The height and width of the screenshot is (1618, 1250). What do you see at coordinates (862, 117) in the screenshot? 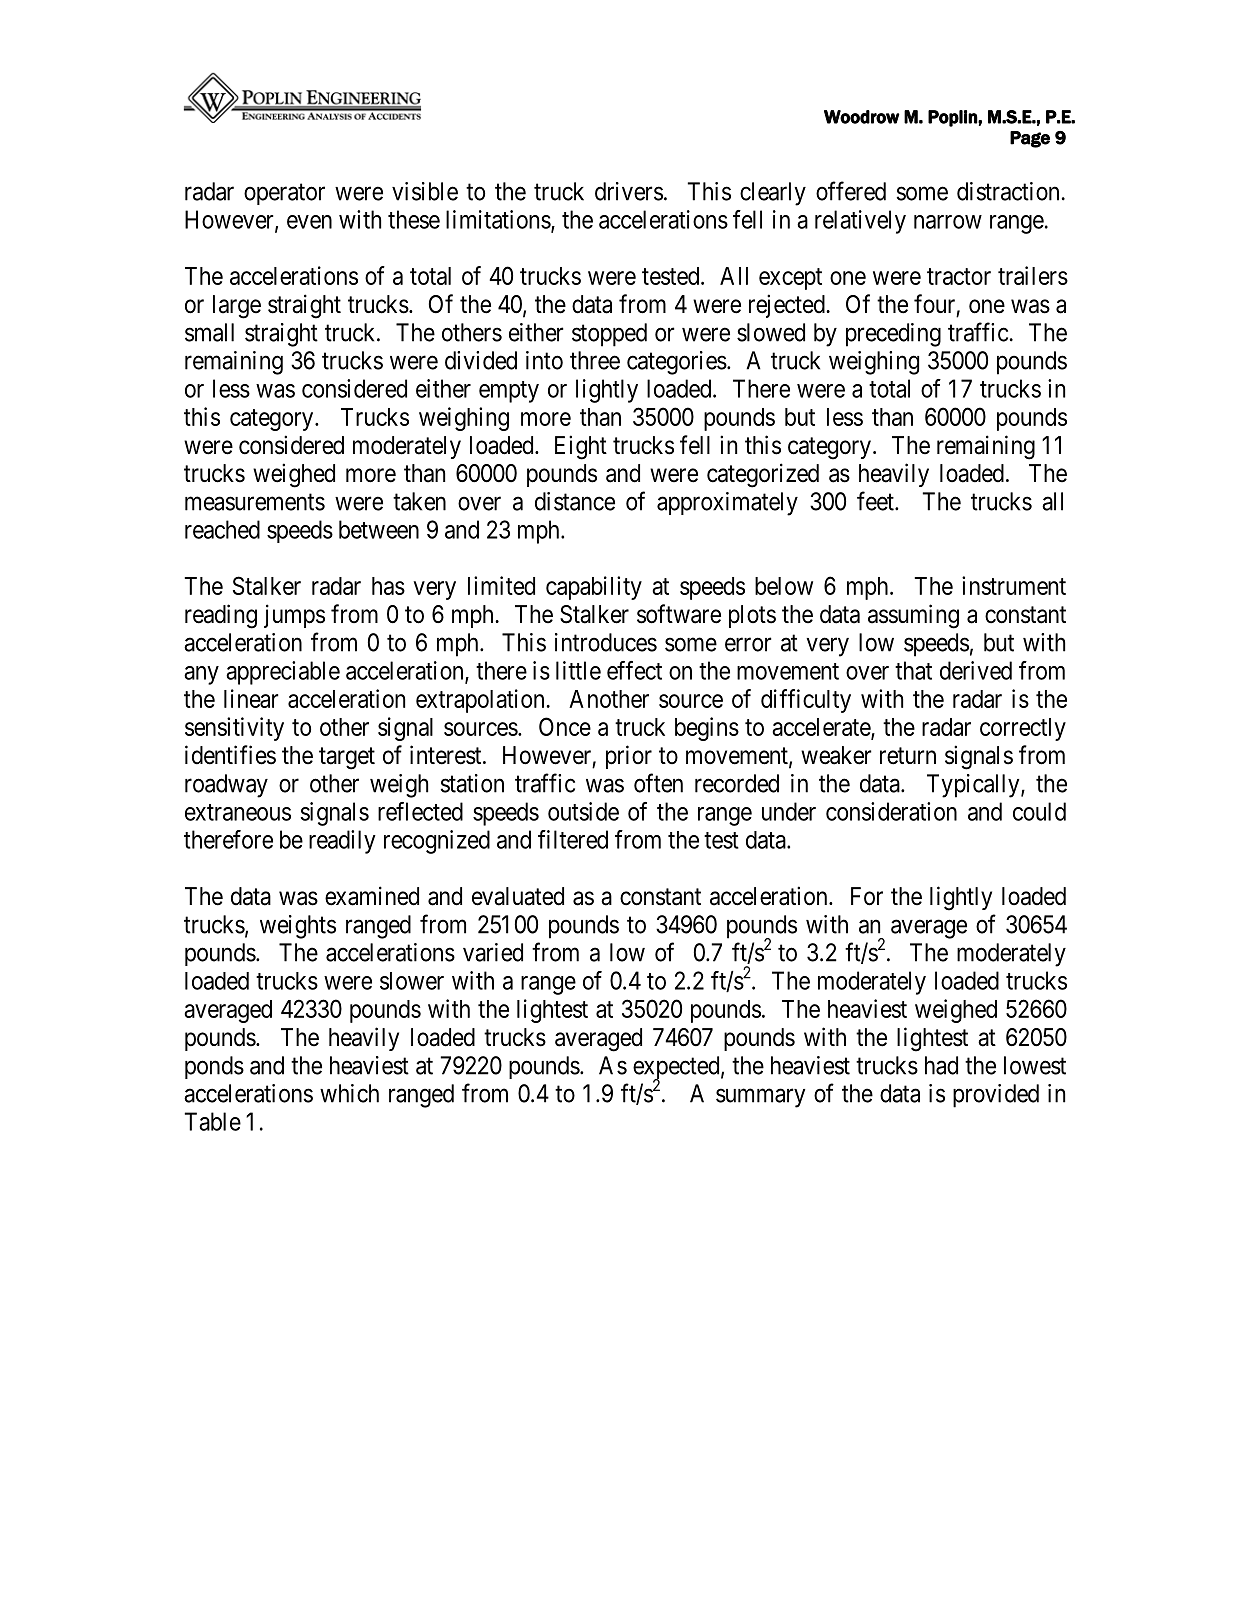
I see `Woodrow` at bounding box center [862, 117].
